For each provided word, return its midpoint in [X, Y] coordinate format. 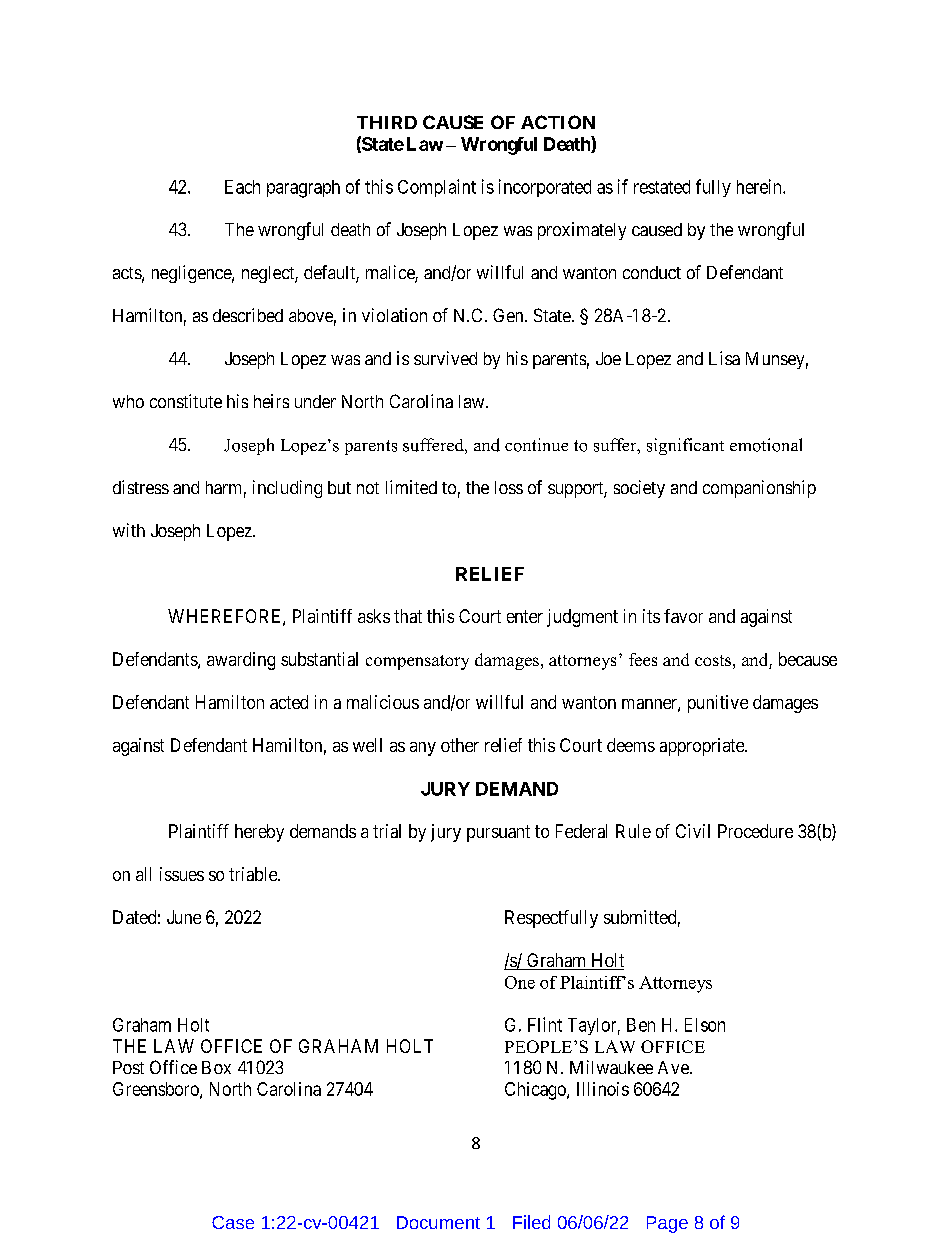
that [408, 616]
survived [445, 358]
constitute [186, 401]
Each [242, 187]
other [460, 745]
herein [760, 186]
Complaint [437, 188]
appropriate [703, 747]
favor [683, 616]
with [129, 530]
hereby [259, 833]
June [184, 917]
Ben [641, 1025]
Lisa [724, 358]
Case [233, 1222]
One [520, 982]
